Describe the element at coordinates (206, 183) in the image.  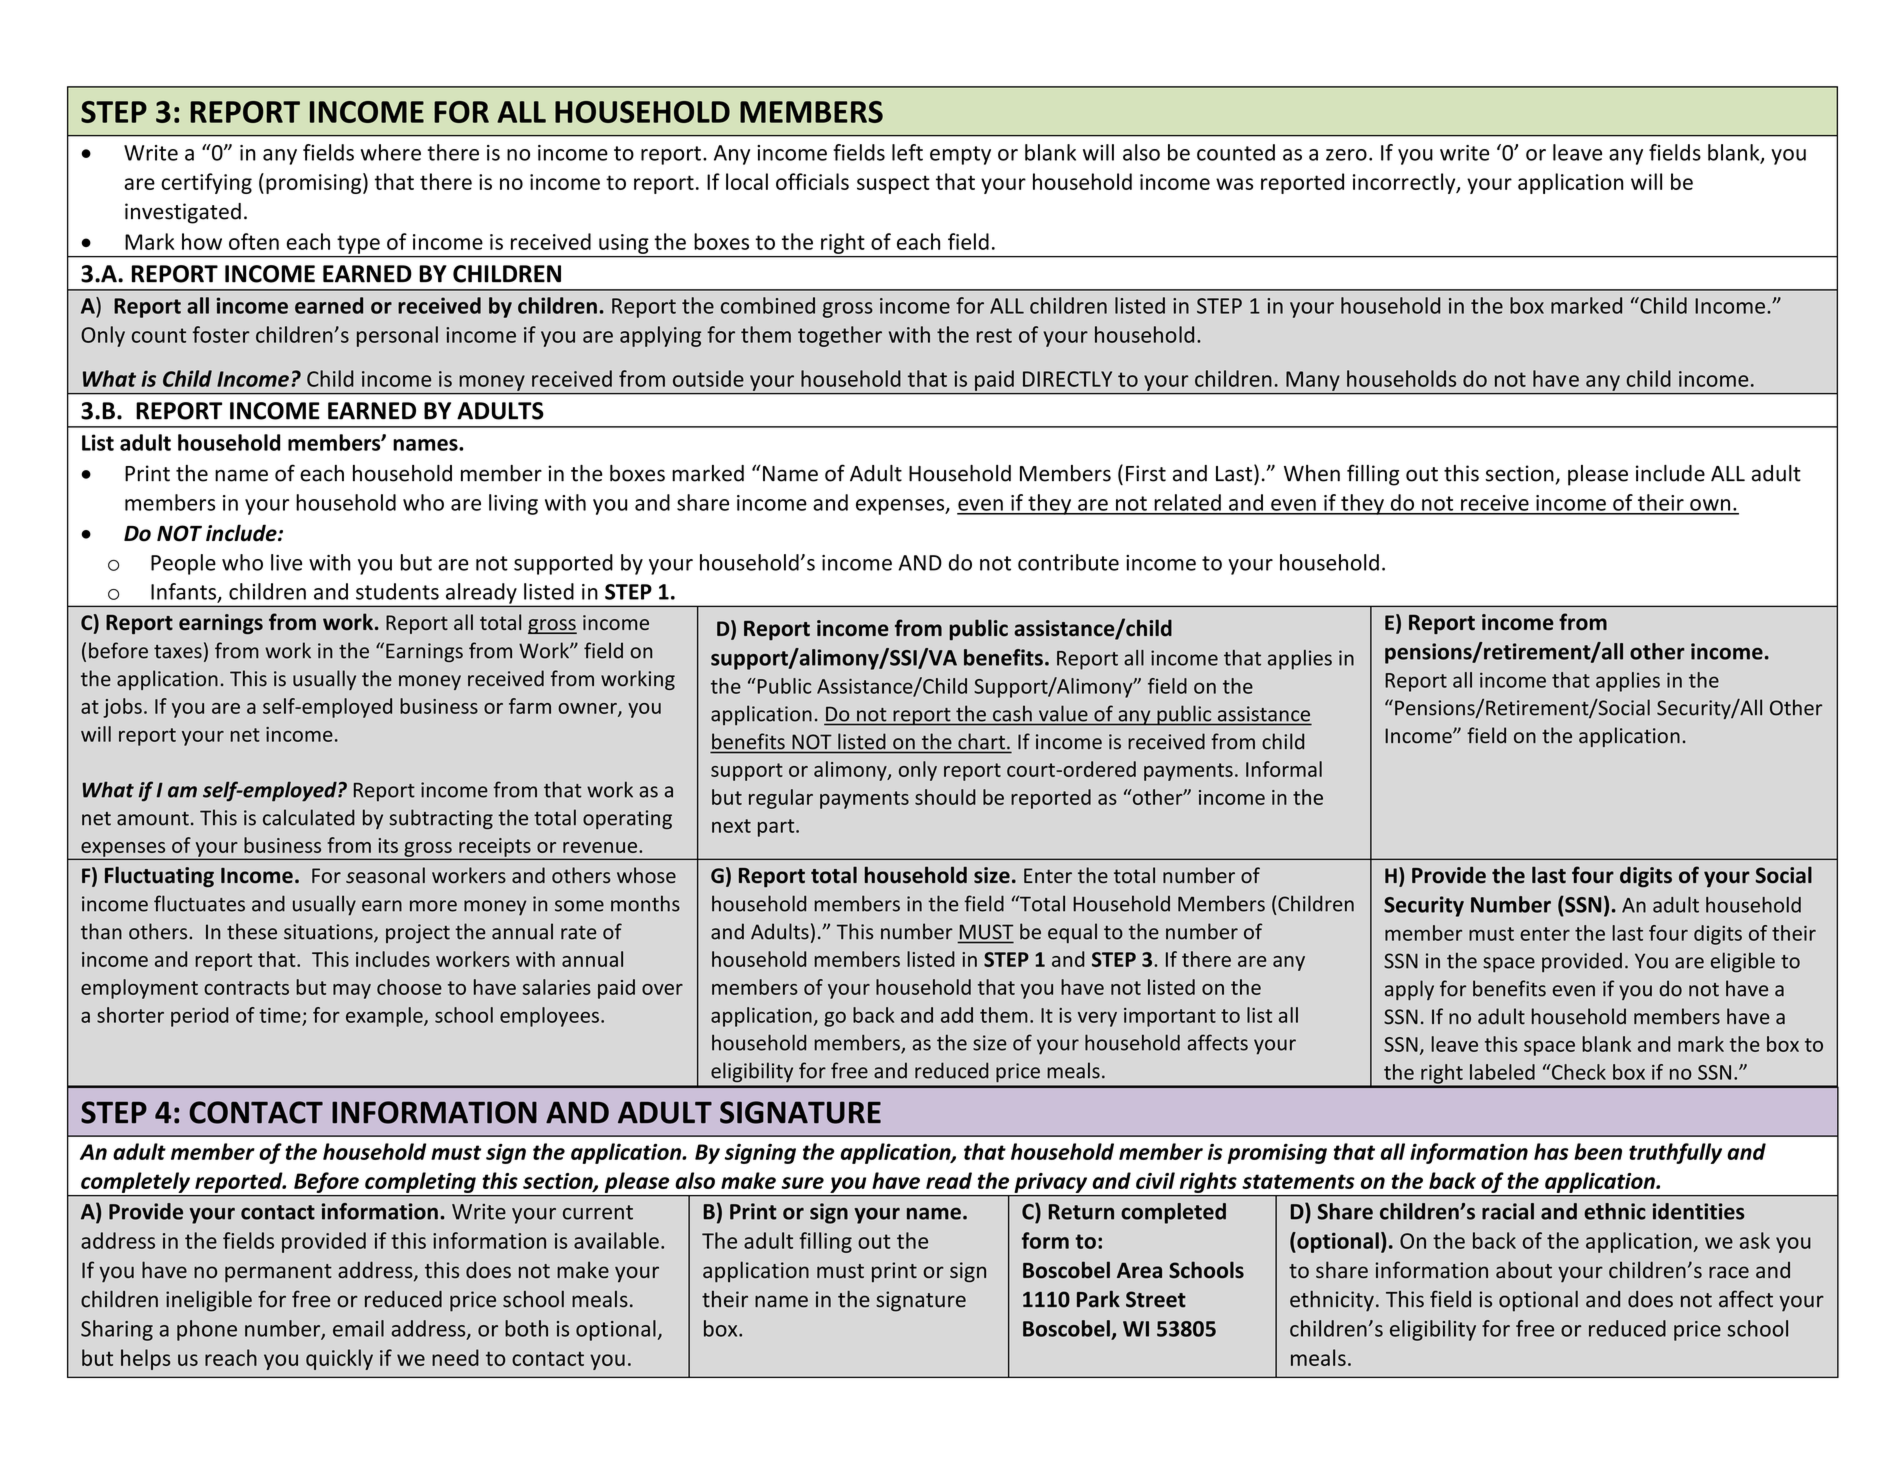
I see `certifying` at that location.
